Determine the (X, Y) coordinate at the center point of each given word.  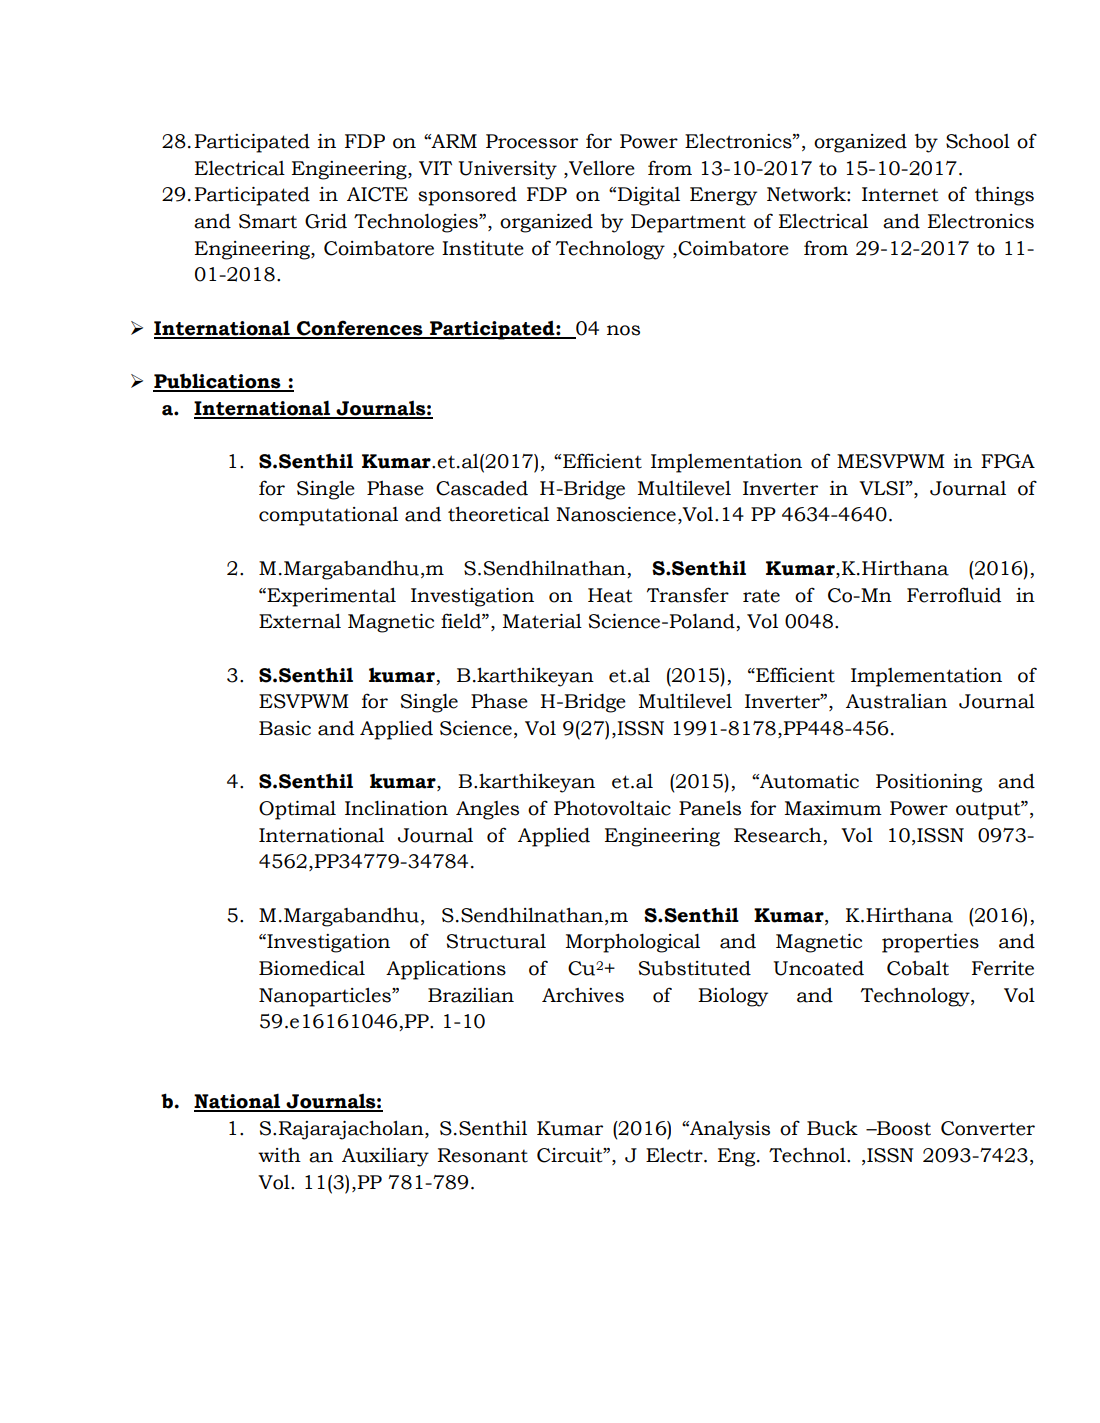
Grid (326, 221)
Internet (900, 194)
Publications (218, 382)
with (279, 1155)
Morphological (633, 943)
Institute (483, 248)
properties (930, 943)
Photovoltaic (612, 808)
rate (761, 596)
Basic (285, 728)
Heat (610, 595)
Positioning (929, 783)
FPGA (1008, 461)
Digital (649, 196)
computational (328, 516)
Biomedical (312, 968)
